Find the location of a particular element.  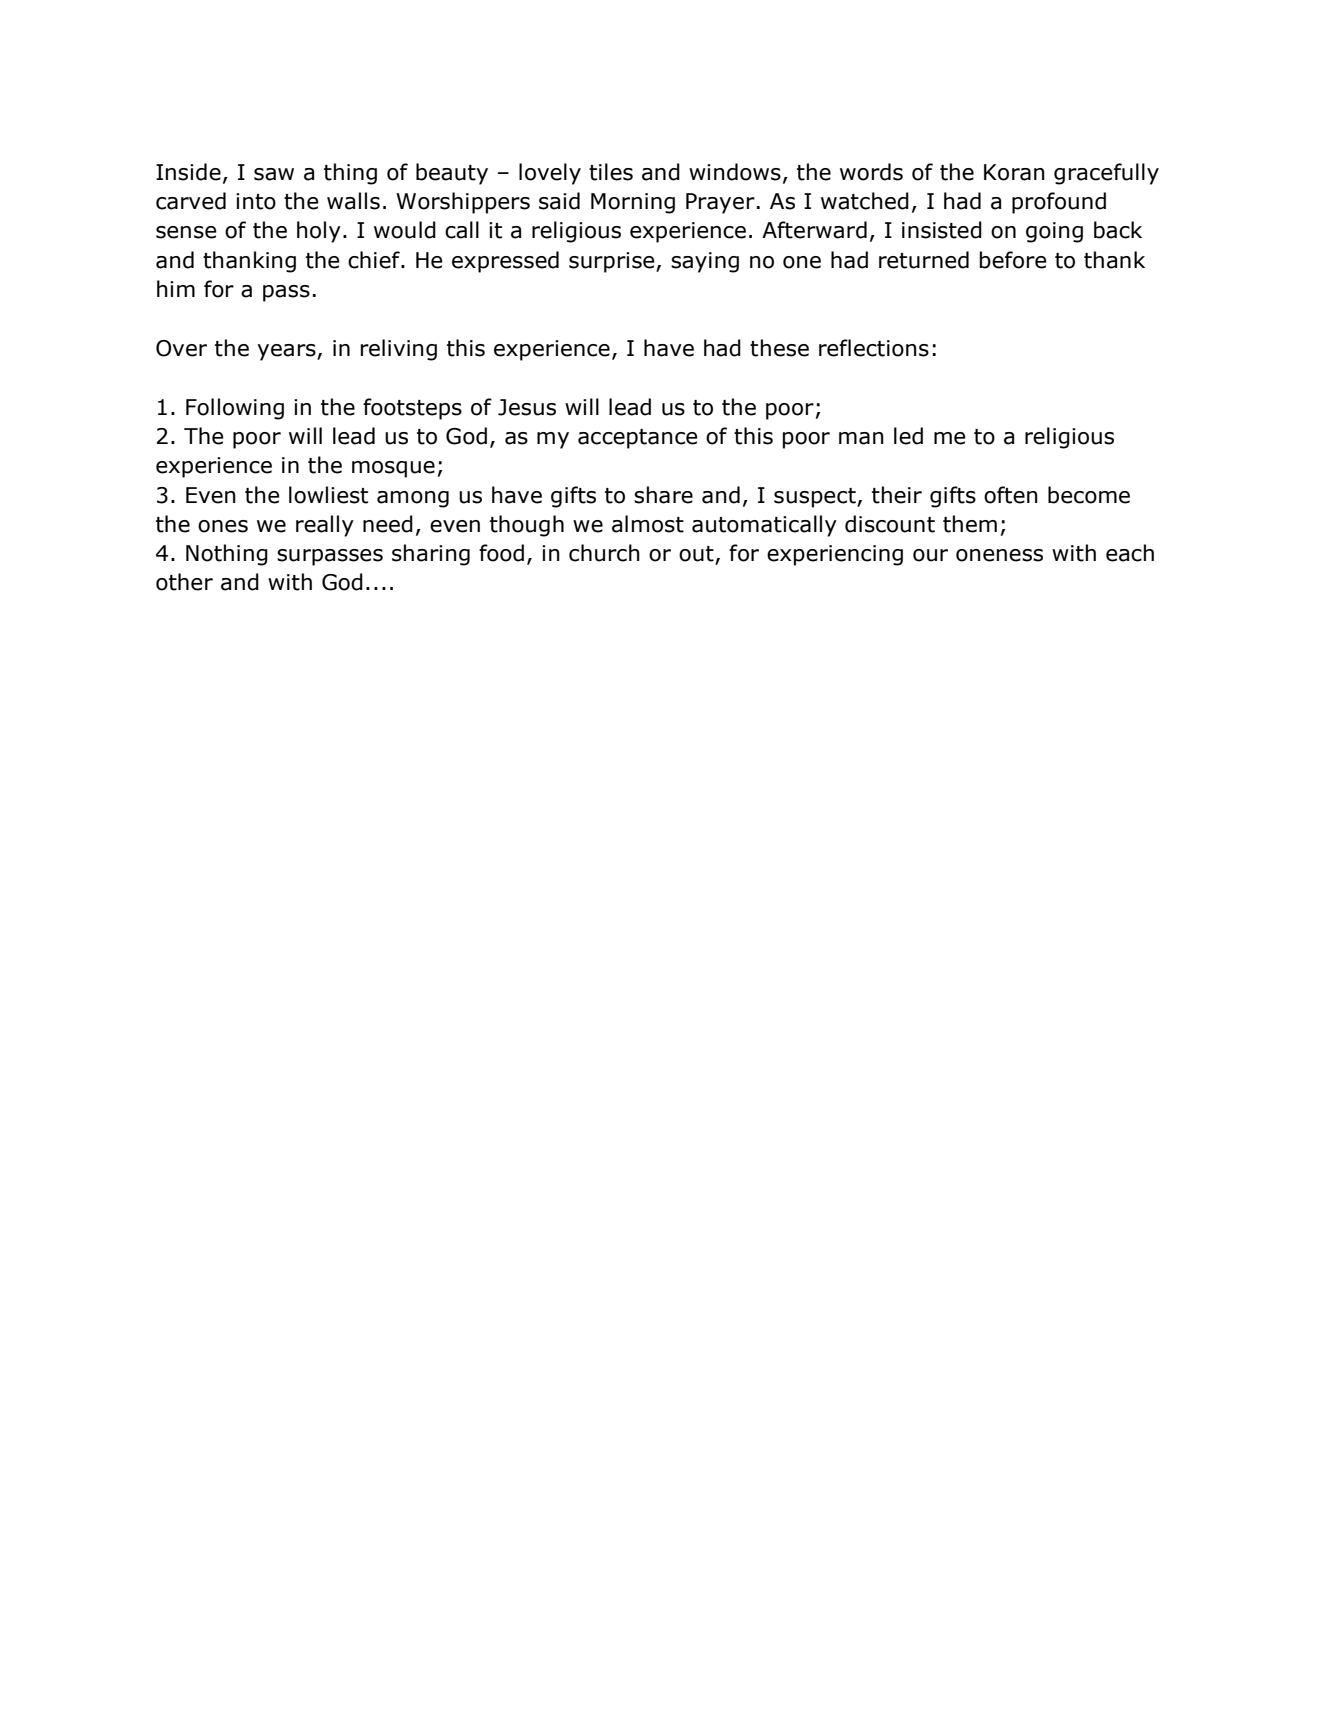

saw is located at coordinates (274, 174).
